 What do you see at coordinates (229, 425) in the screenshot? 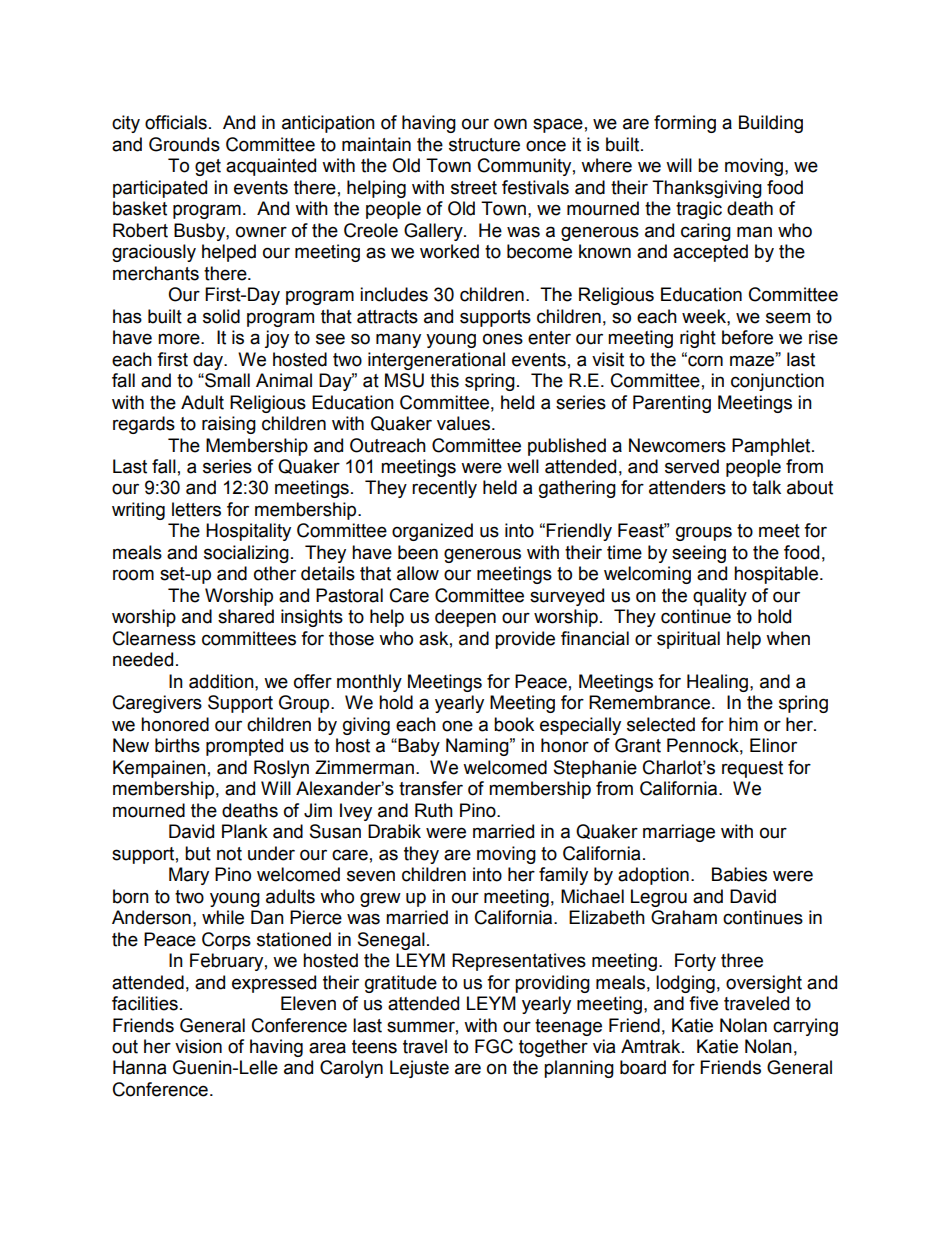
I see `raising` at bounding box center [229, 425].
